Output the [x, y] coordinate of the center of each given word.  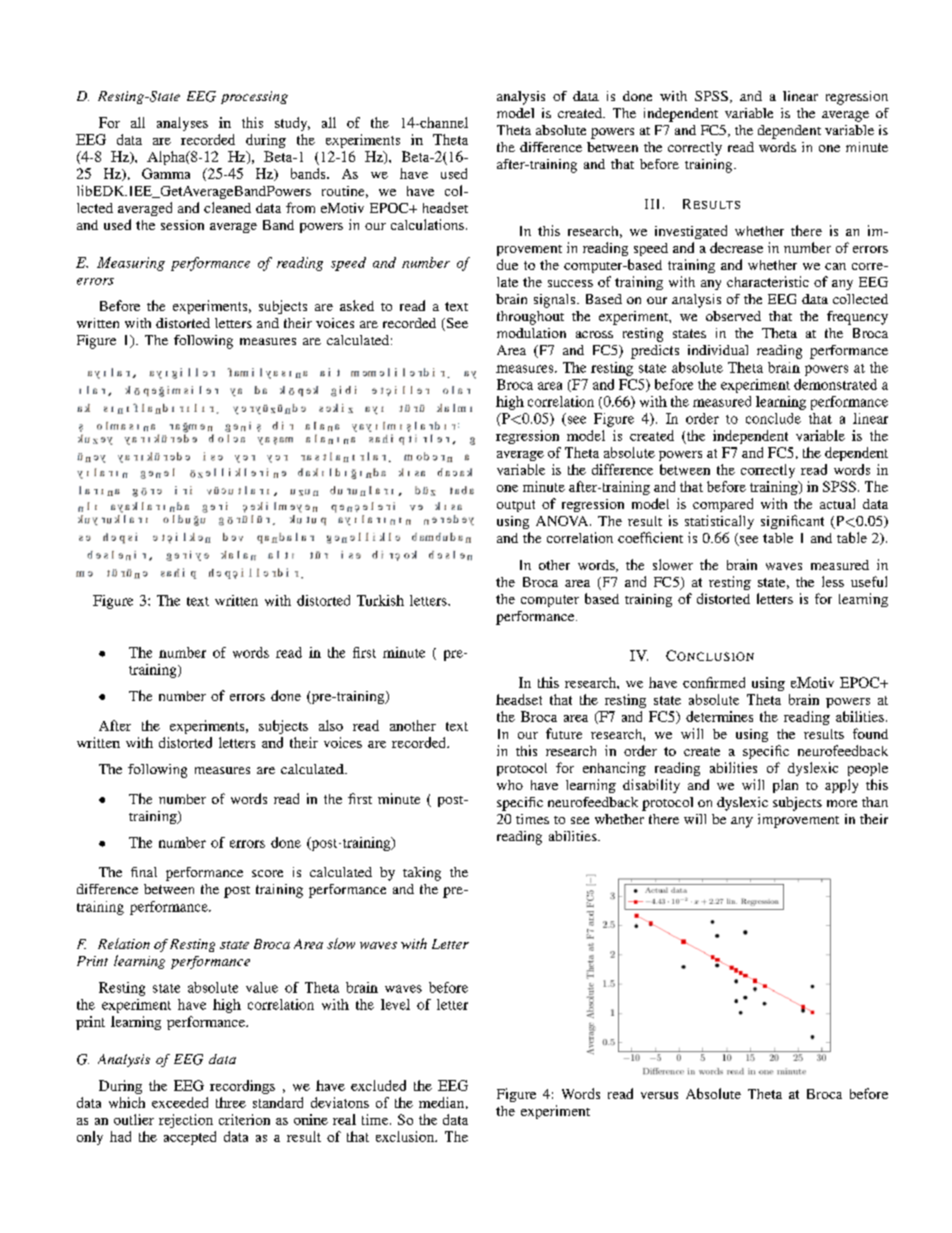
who [510, 785]
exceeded [180, 1102]
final [144, 872]
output [516, 506]
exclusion [406, 1136]
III [652, 204]
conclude [773, 418]
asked [357, 305]
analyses [182, 124]
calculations [427, 224]
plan [785, 786]
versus [659, 1095]
